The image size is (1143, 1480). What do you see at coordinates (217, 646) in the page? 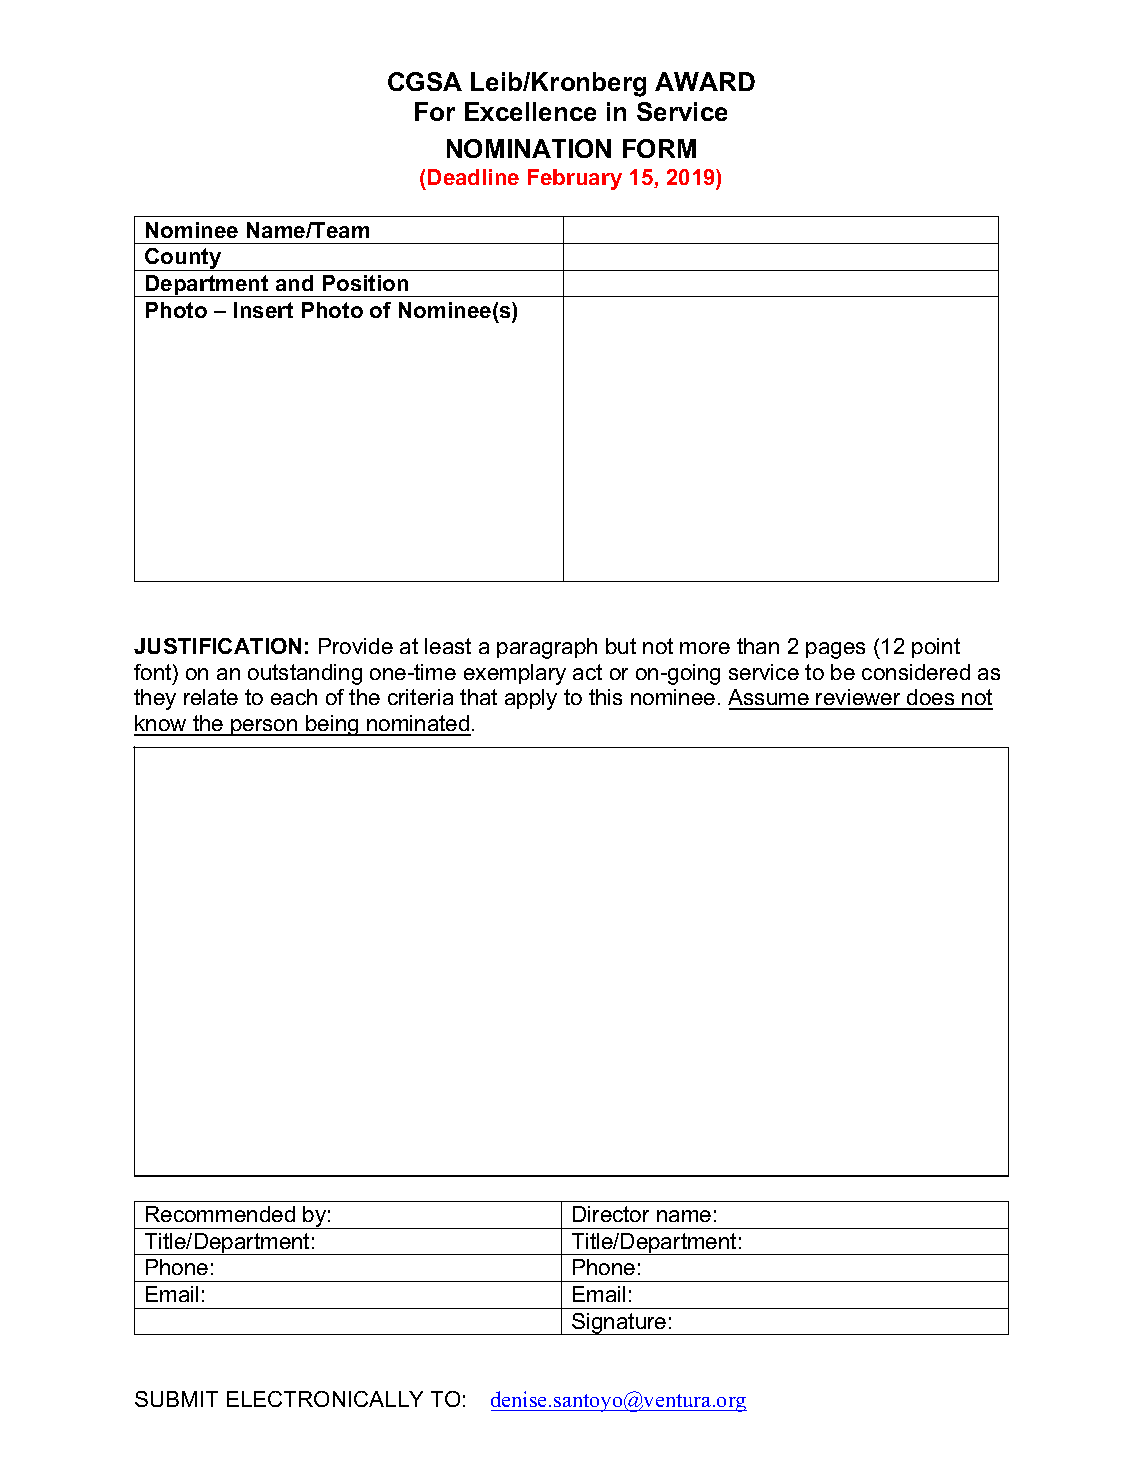
I see `JUSTIFICATION` at bounding box center [217, 646].
